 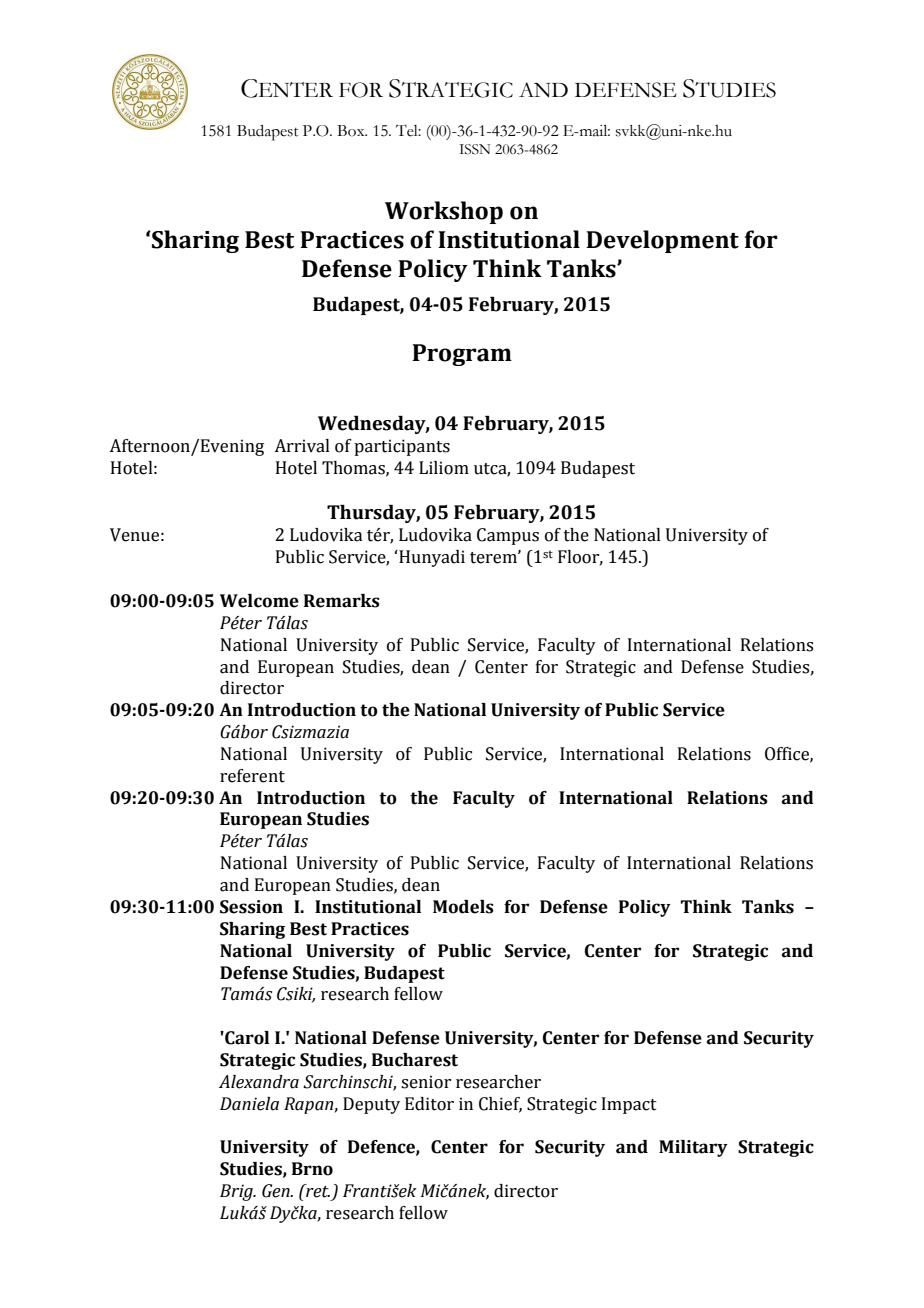 I want to click on Development, so click(x=662, y=241).
